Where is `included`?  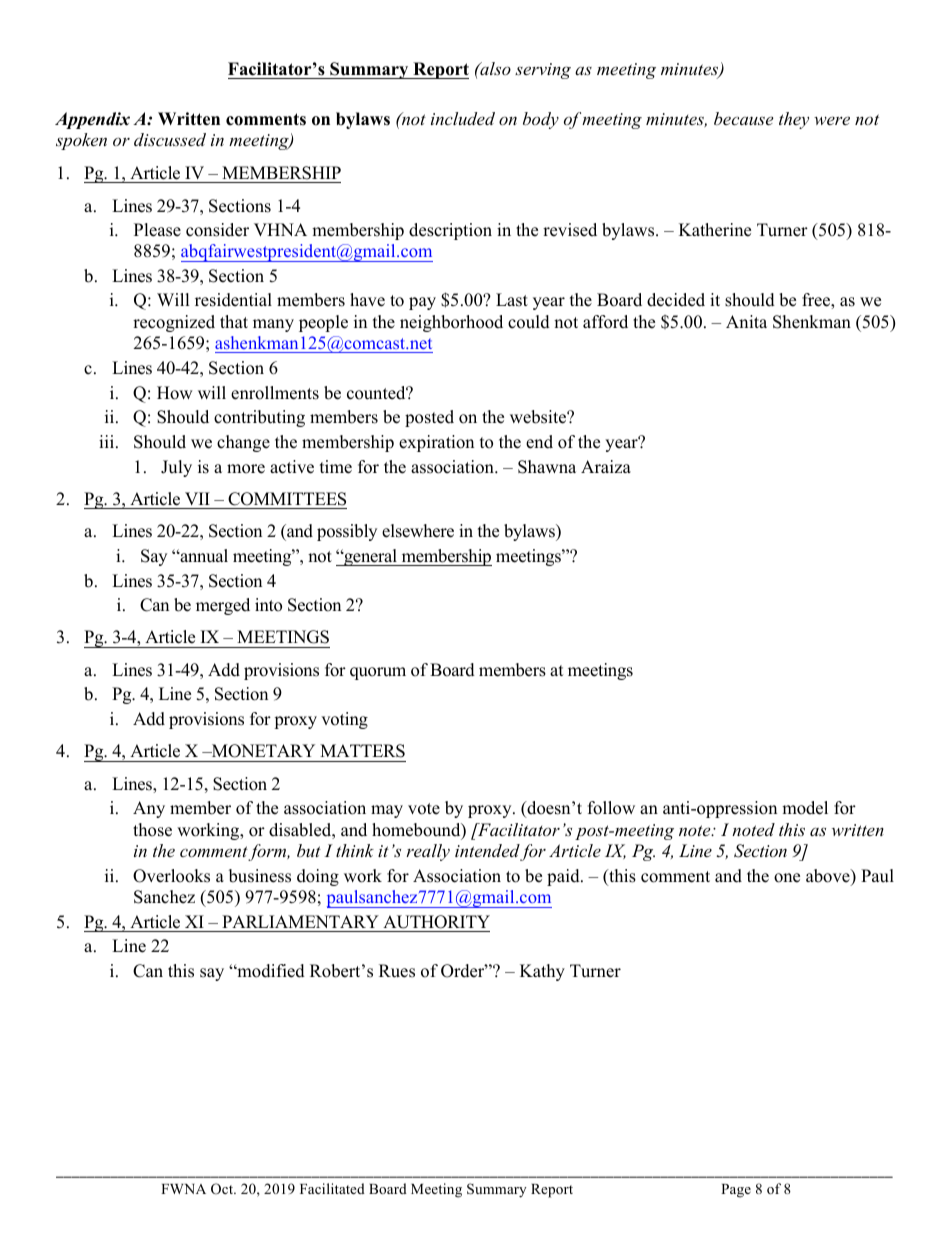 included is located at coordinates (463, 118).
